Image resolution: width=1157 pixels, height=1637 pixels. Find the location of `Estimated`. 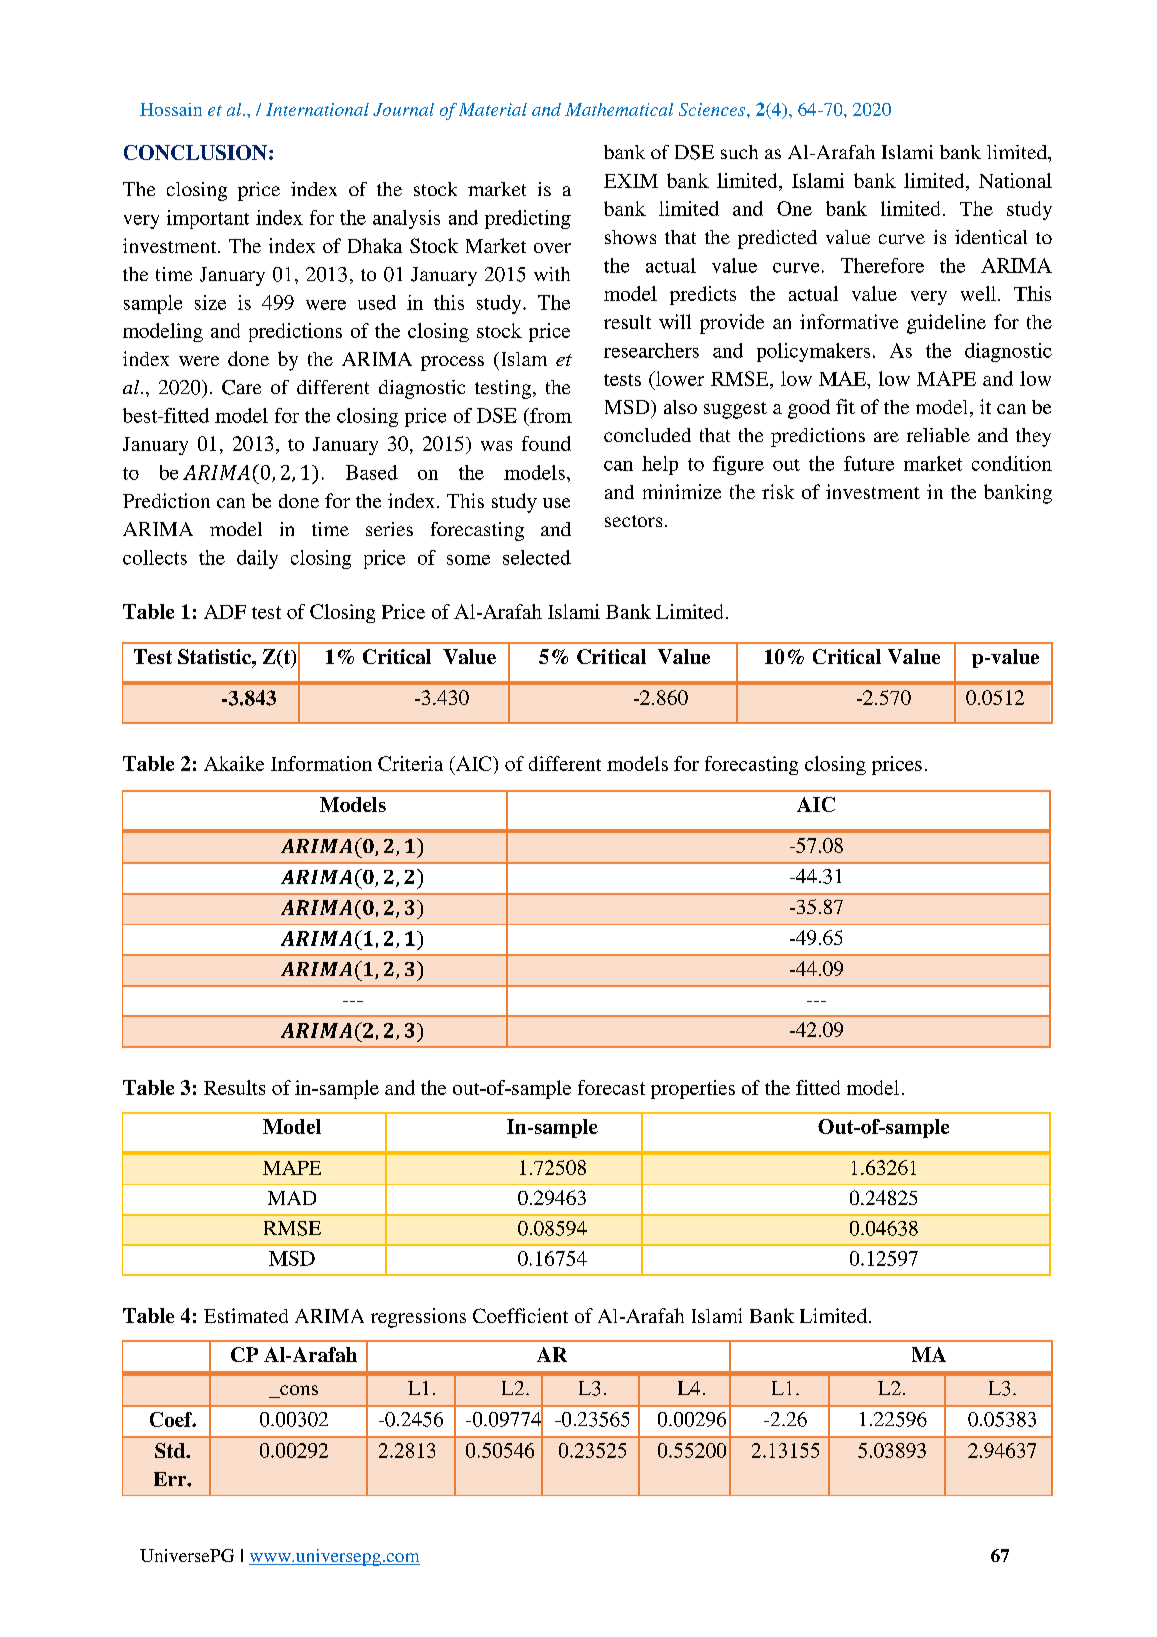

Estimated is located at coordinates (246, 1315).
